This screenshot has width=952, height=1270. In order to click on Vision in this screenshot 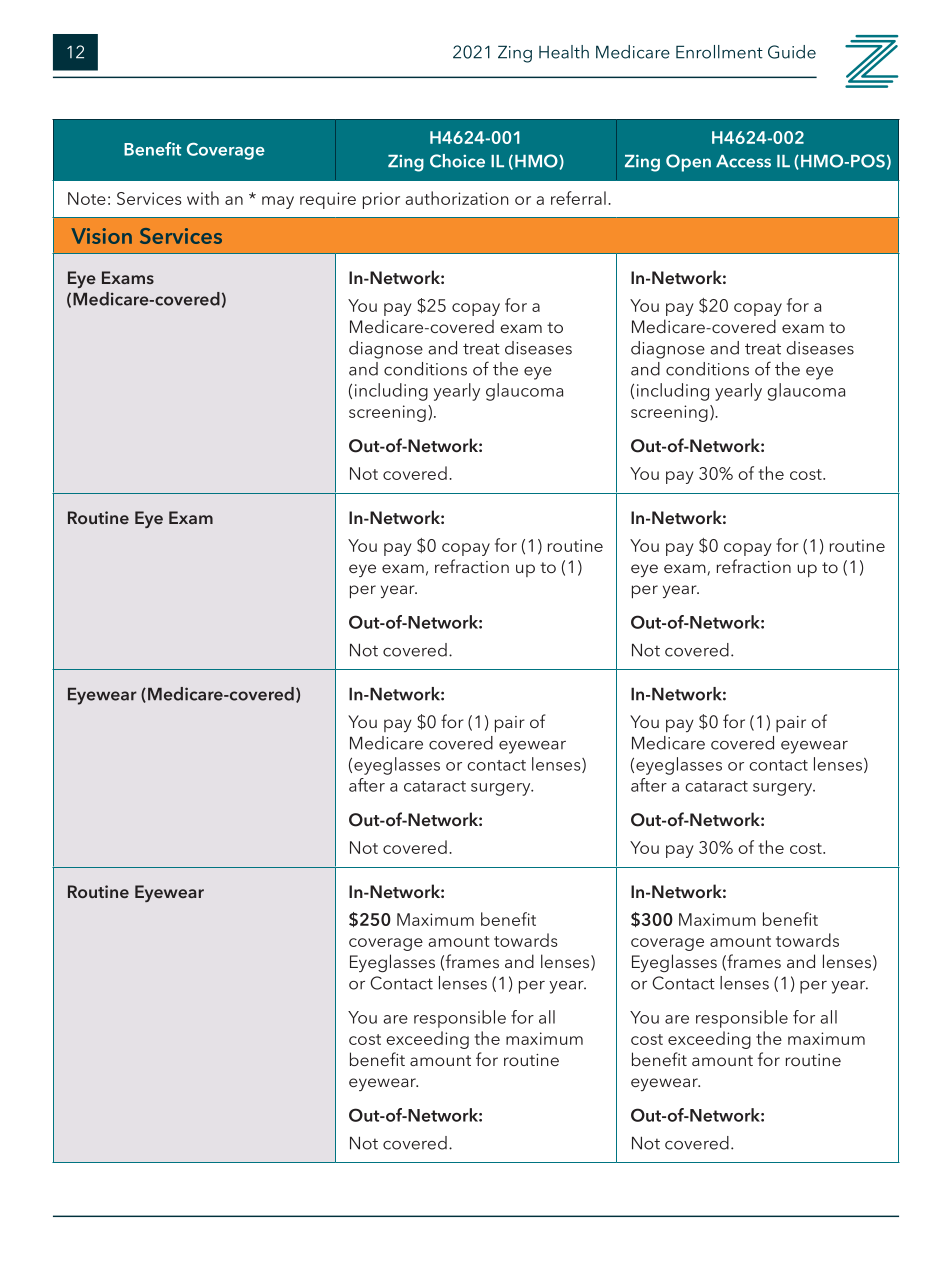, I will do `click(101, 236)`.
